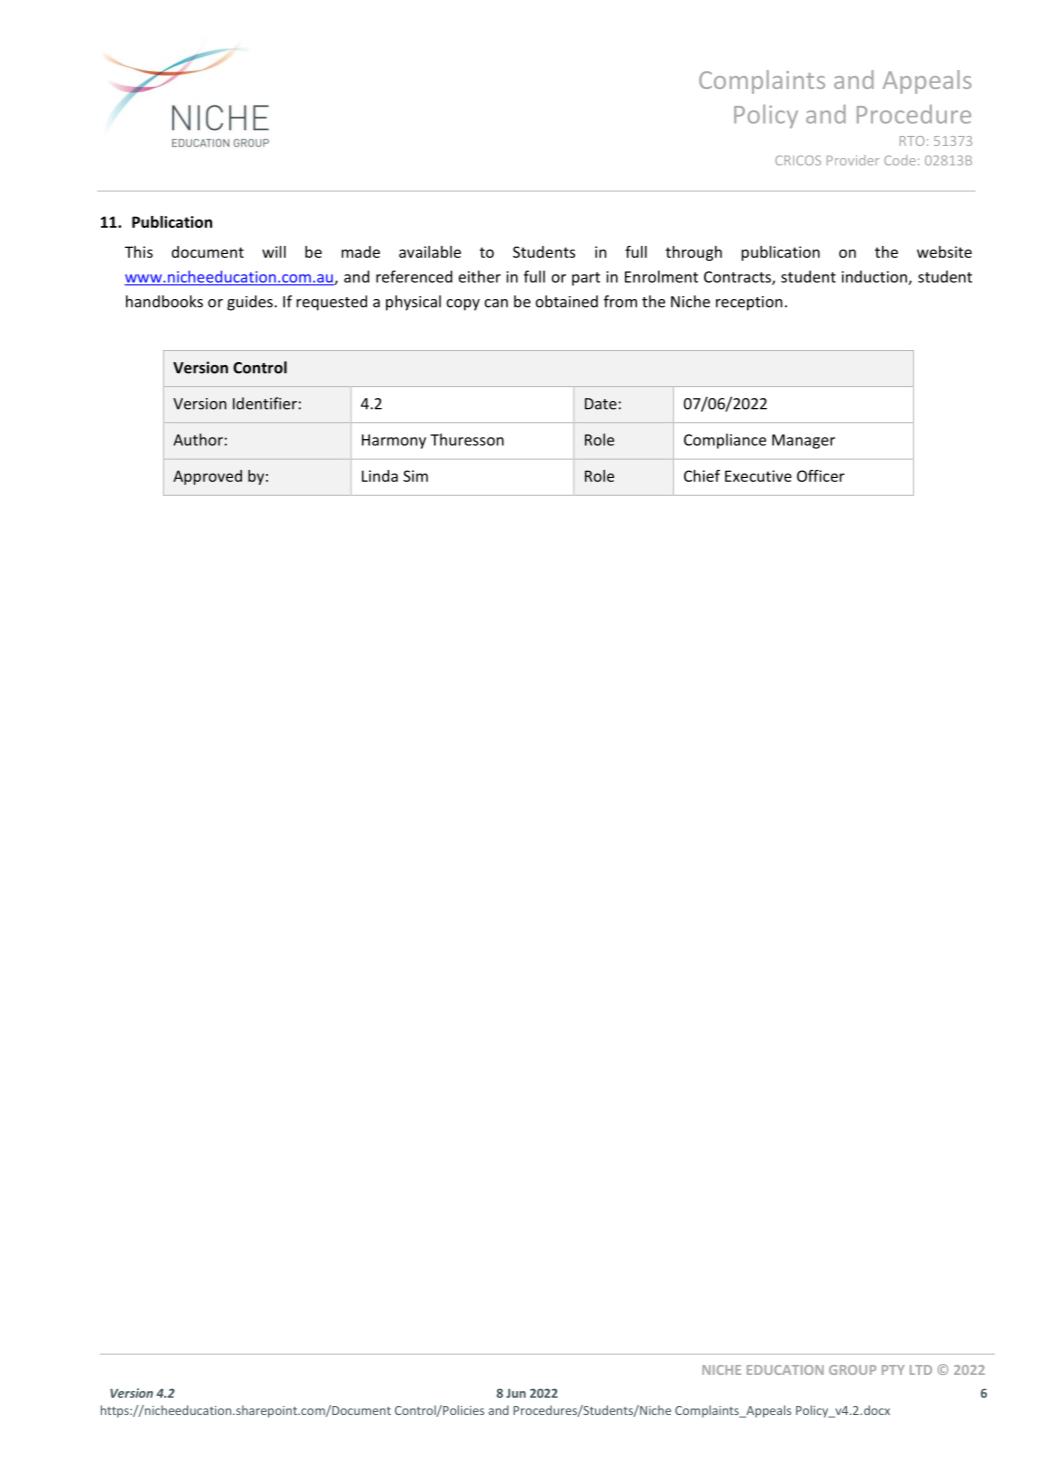  I want to click on Sim, so click(415, 476).
